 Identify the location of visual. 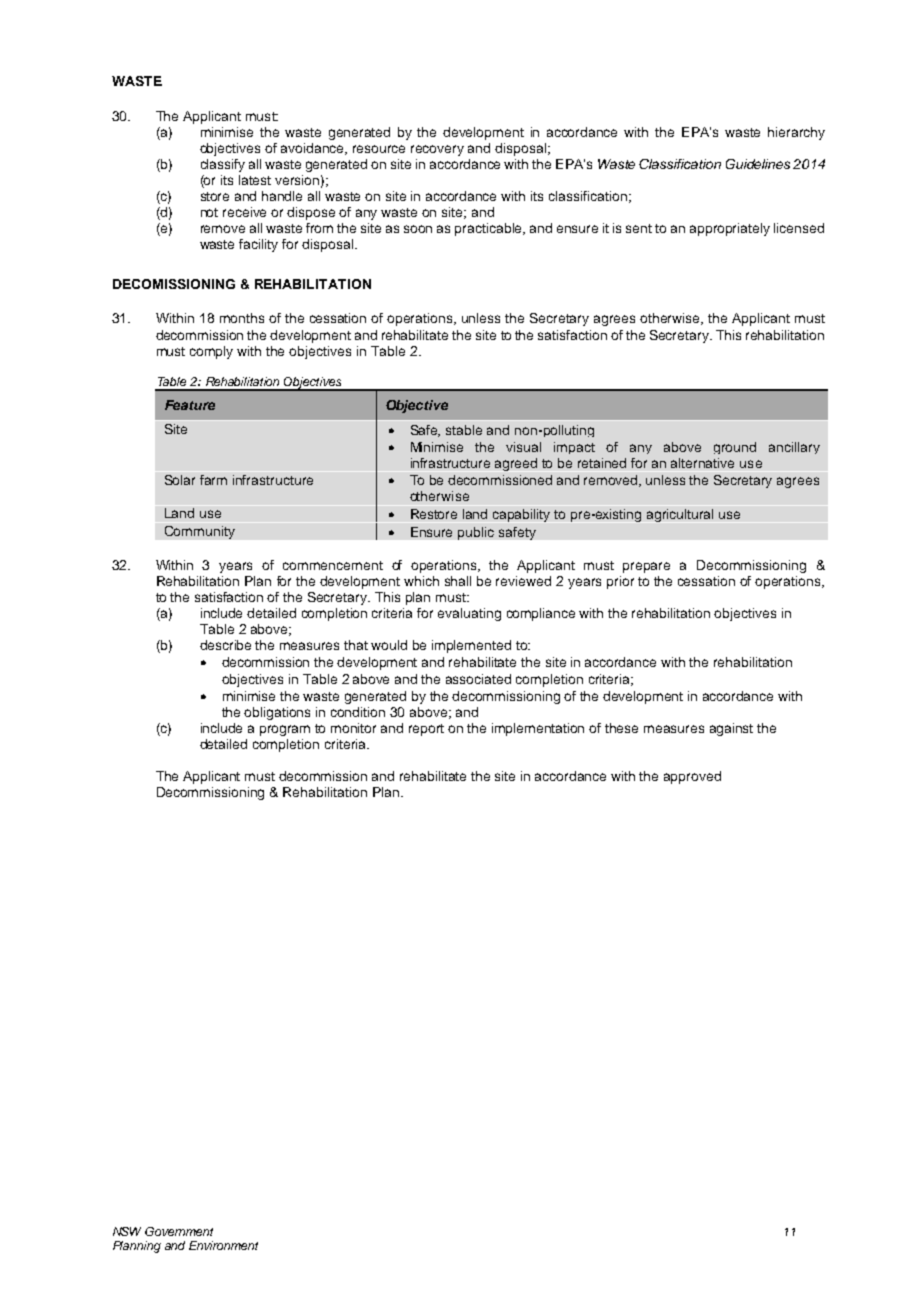
(523, 447).
